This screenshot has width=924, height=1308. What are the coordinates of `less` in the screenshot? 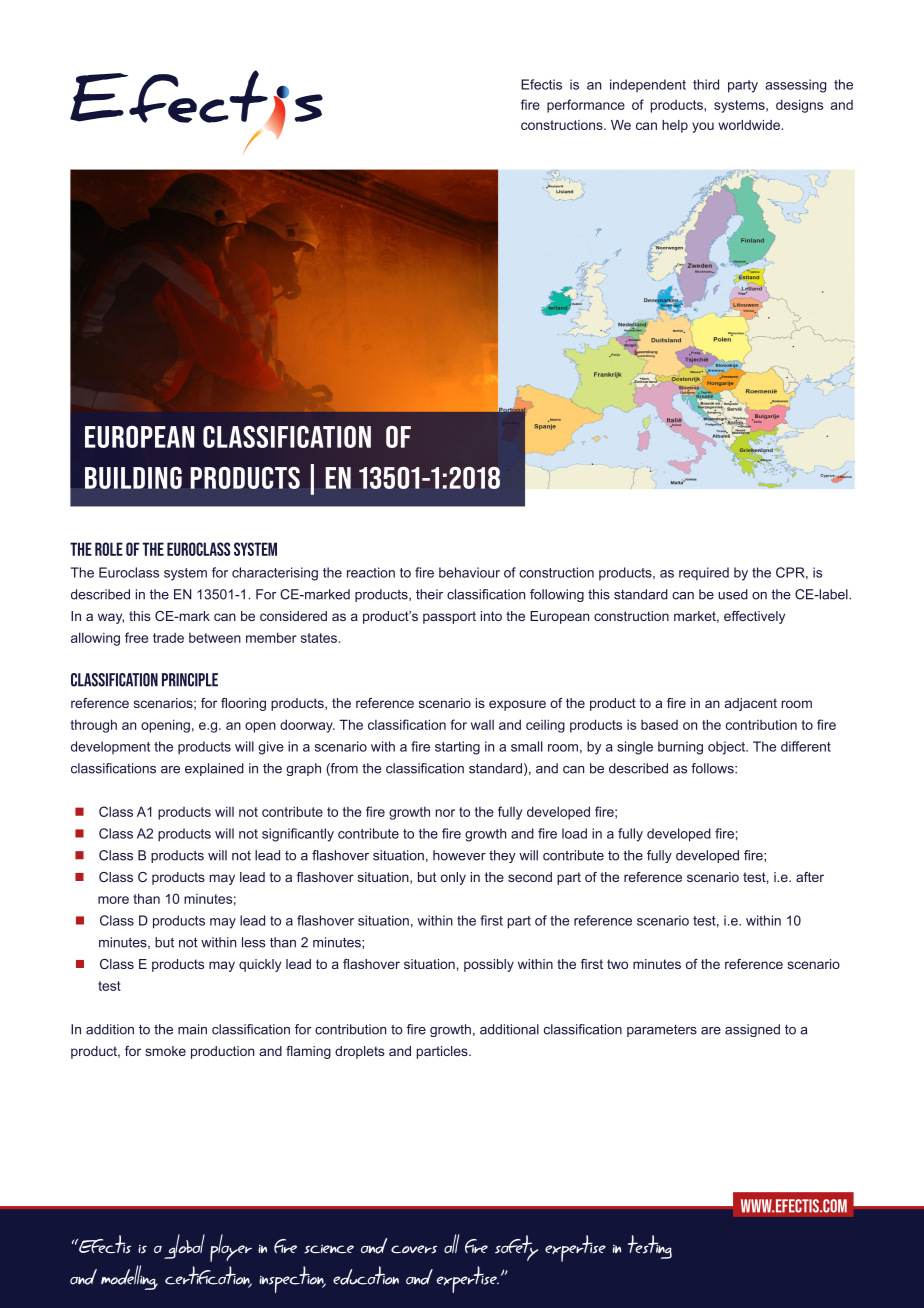 It's located at (254, 942).
